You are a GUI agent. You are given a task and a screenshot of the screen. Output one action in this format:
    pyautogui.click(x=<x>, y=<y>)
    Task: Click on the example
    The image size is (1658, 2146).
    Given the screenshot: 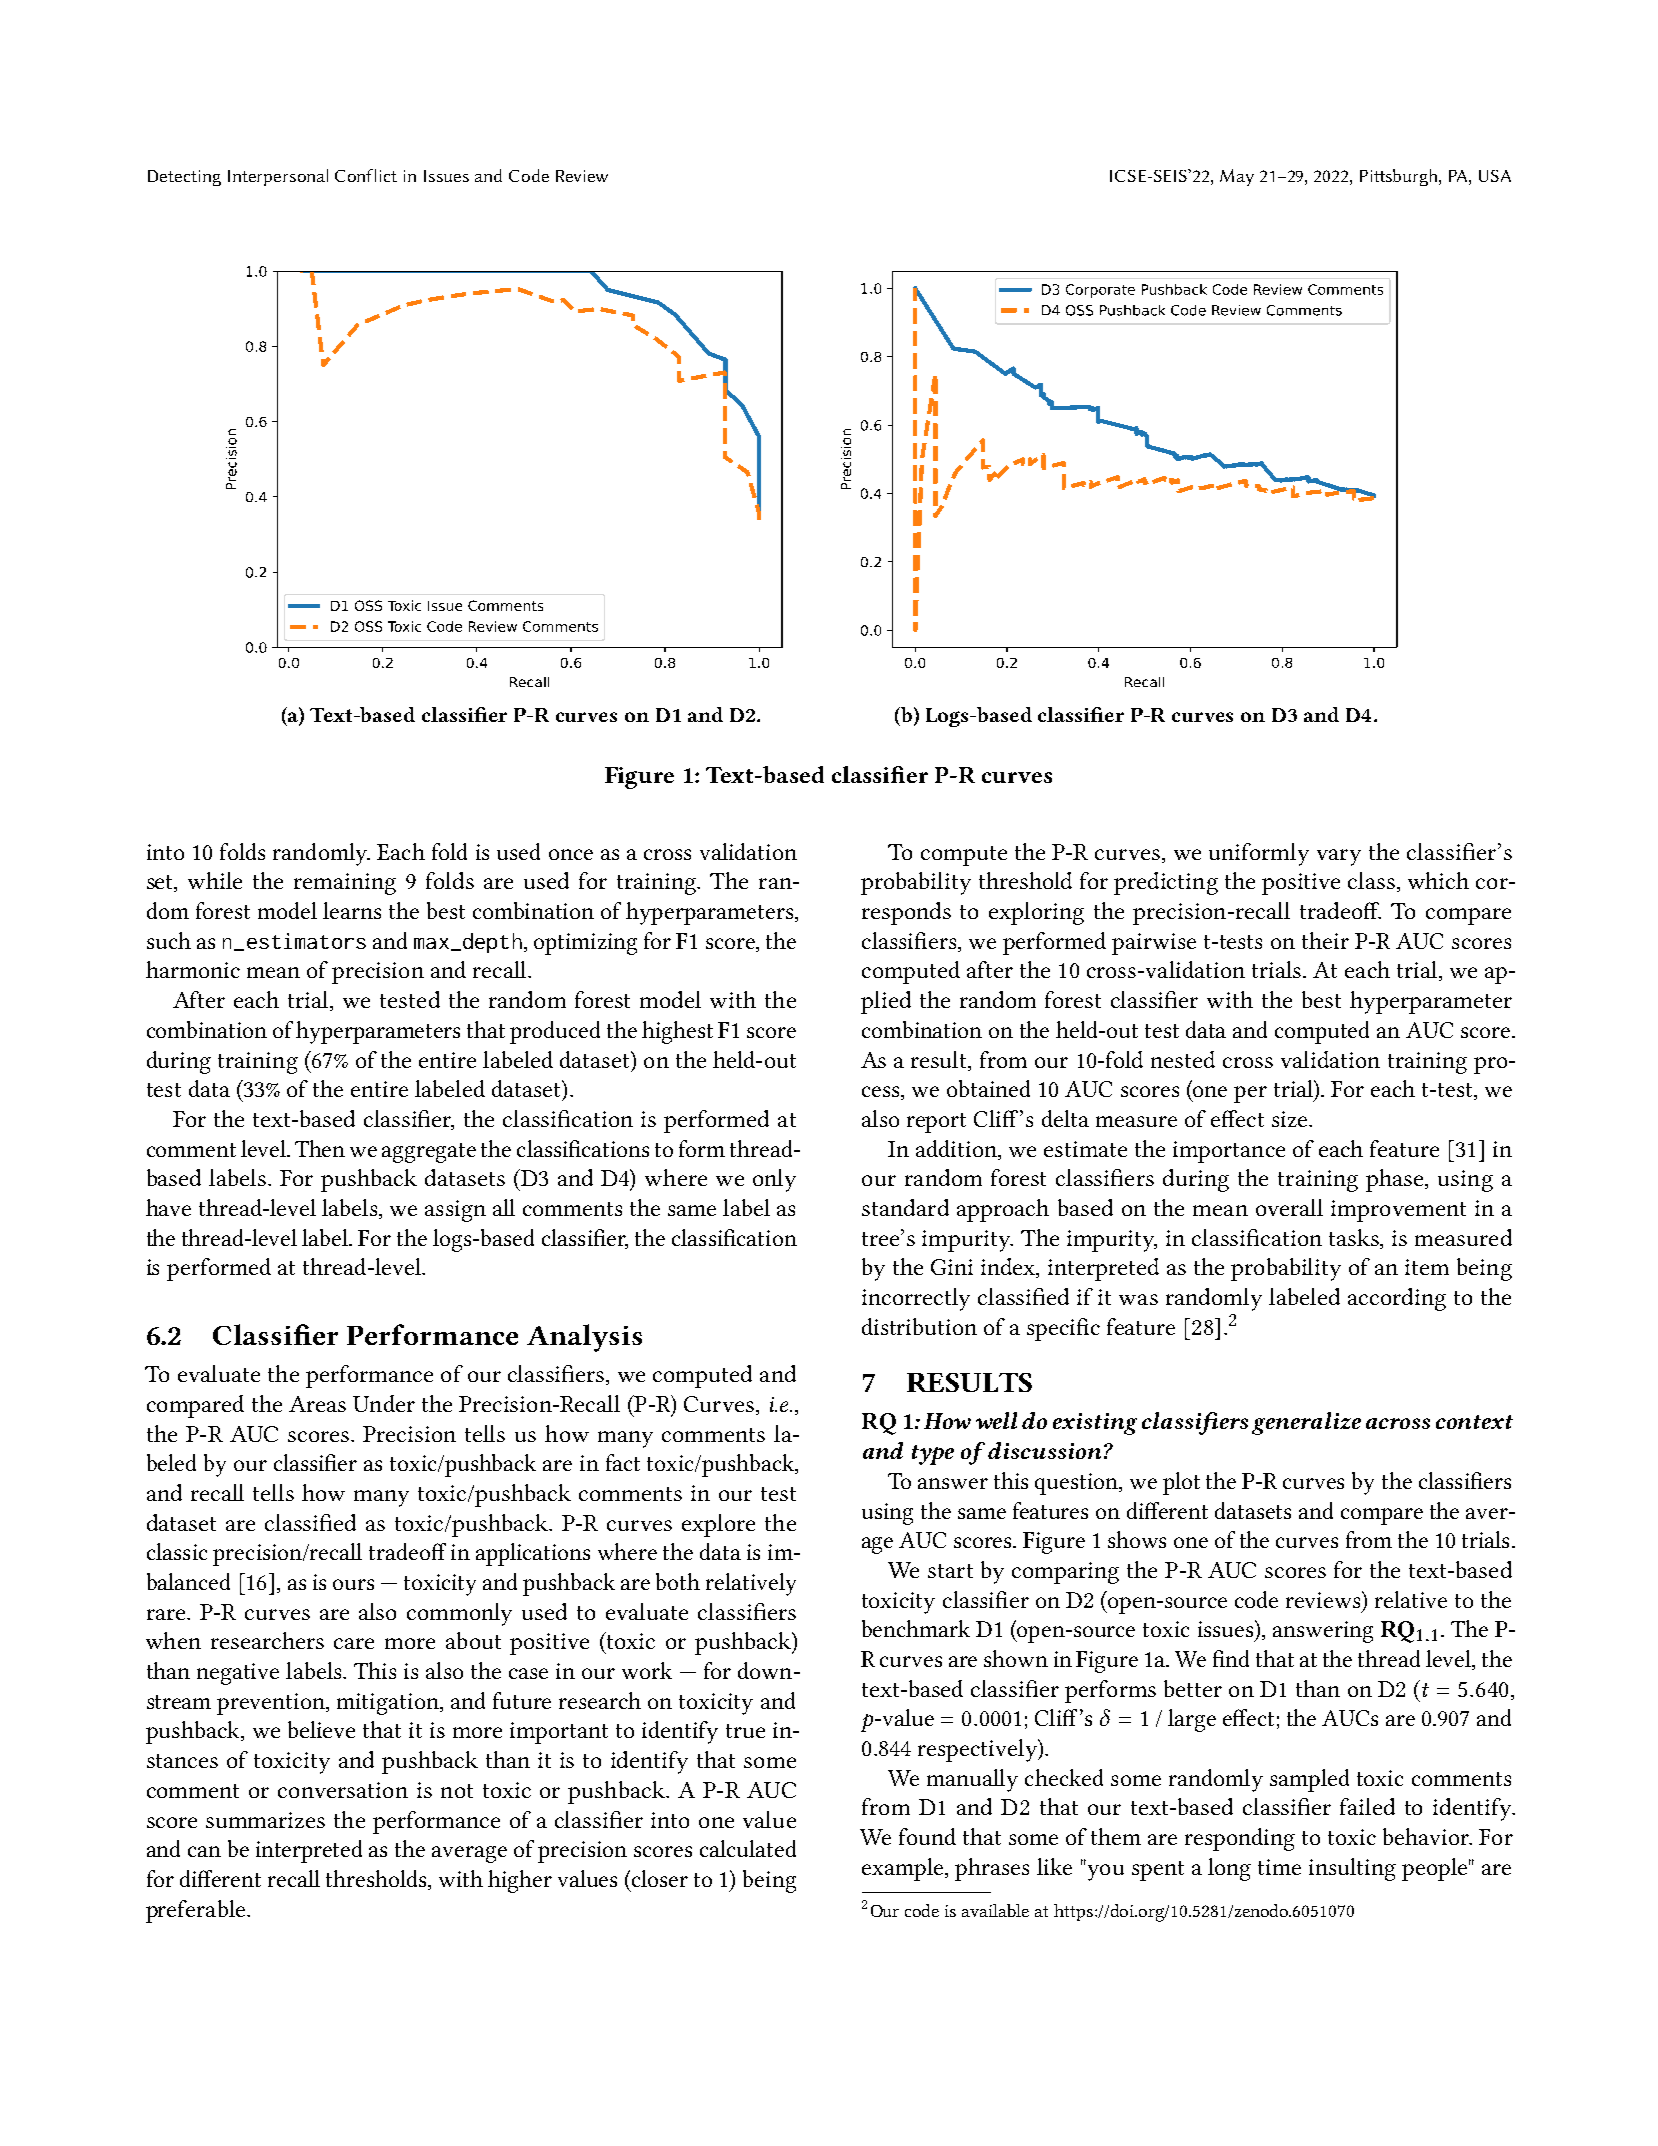 What is the action you would take?
    pyautogui.click(x=902, y=1869)
